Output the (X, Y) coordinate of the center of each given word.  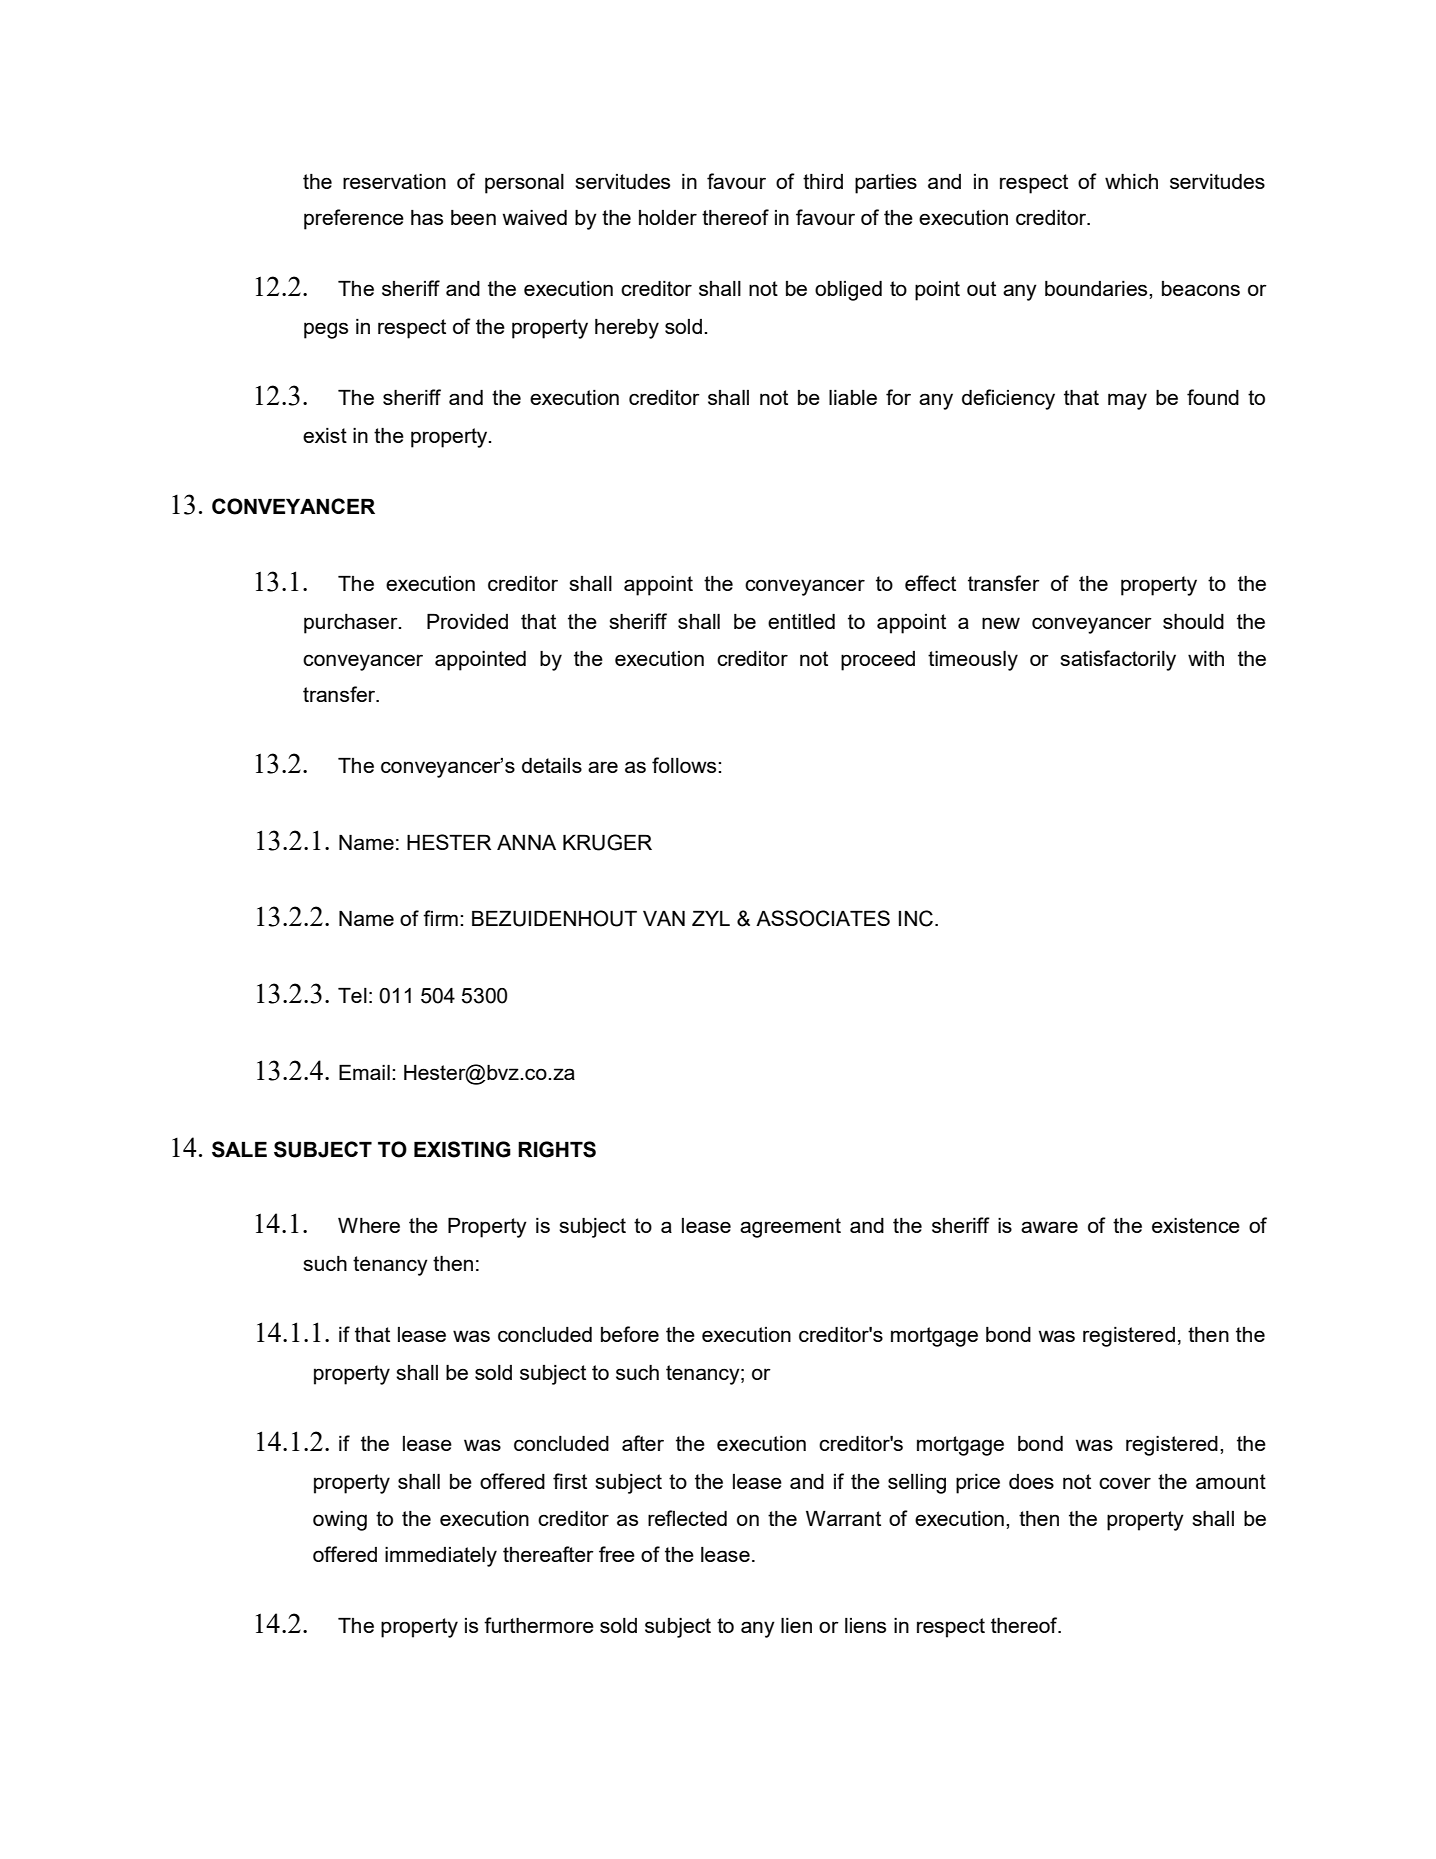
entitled (801, 621)
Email (364, 1072)
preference (354, 219)
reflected (687, 1518)
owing (340, 1521)
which (1131, 181)
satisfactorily (1118, 660)
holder (668, 217)
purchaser (352, 624)
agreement (790, 1228)
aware (1049, 1227)
